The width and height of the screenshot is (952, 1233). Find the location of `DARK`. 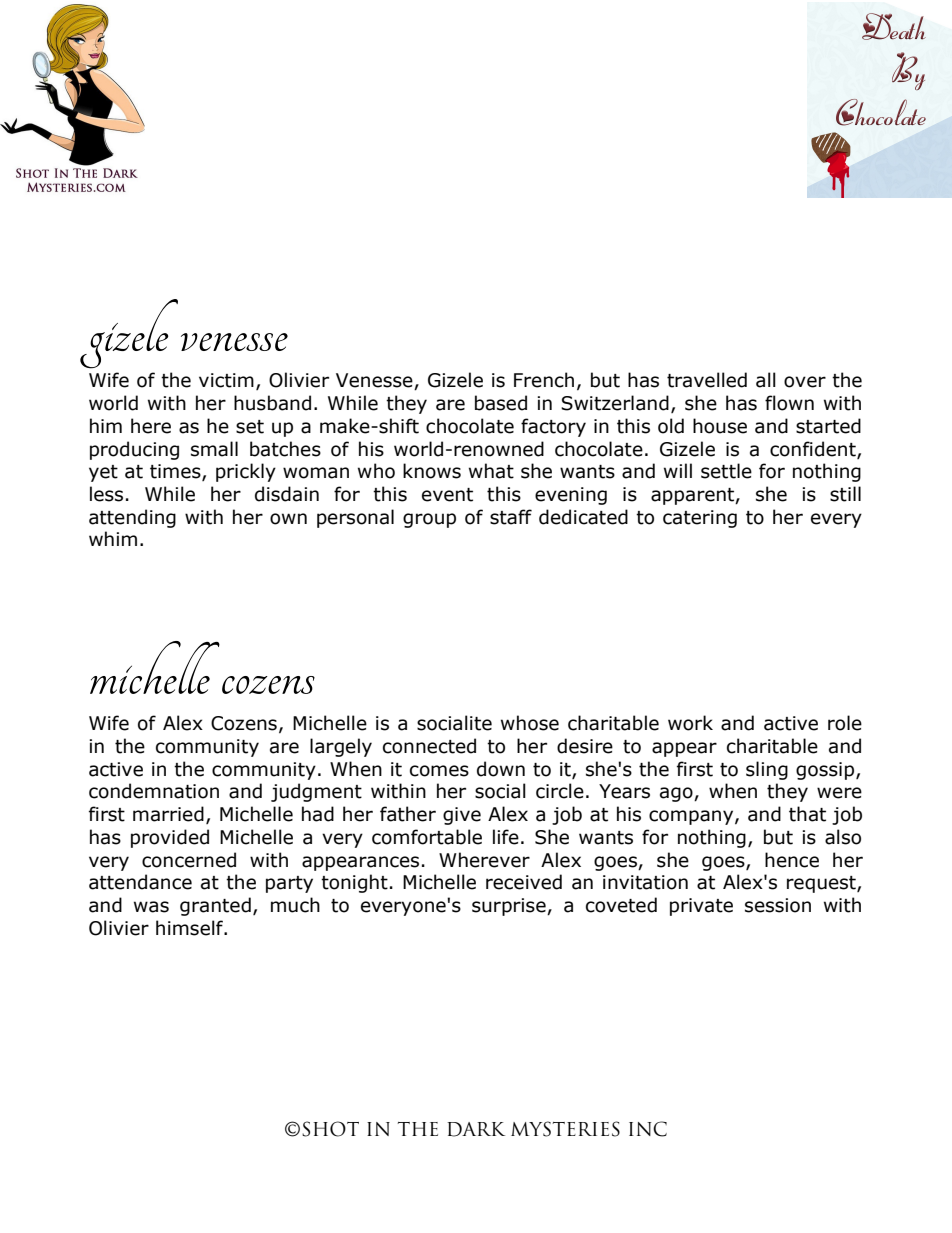

DARK is located at coordinates (476, 1129).
